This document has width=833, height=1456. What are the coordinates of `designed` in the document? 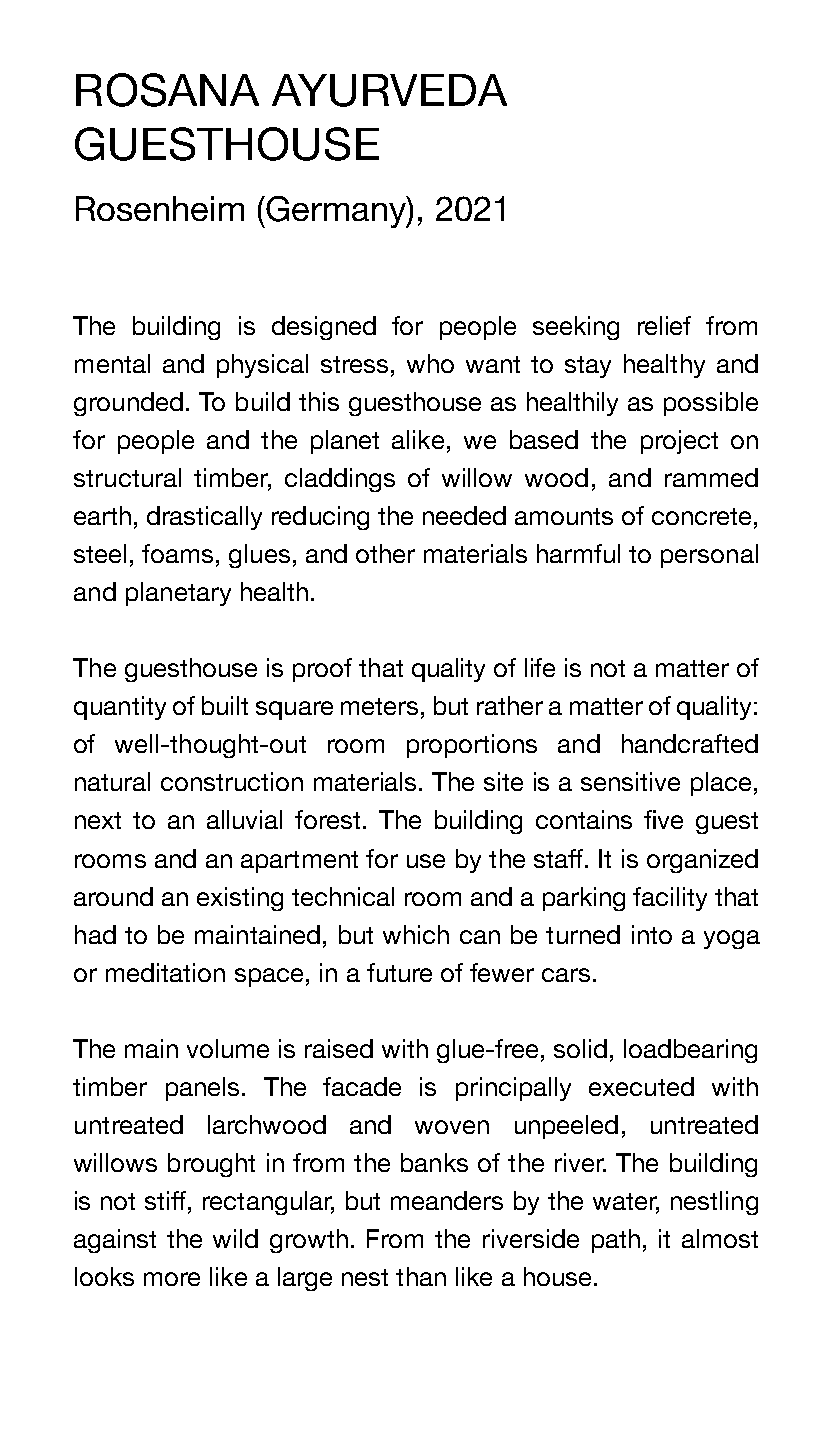 It's located at (324, 328).
